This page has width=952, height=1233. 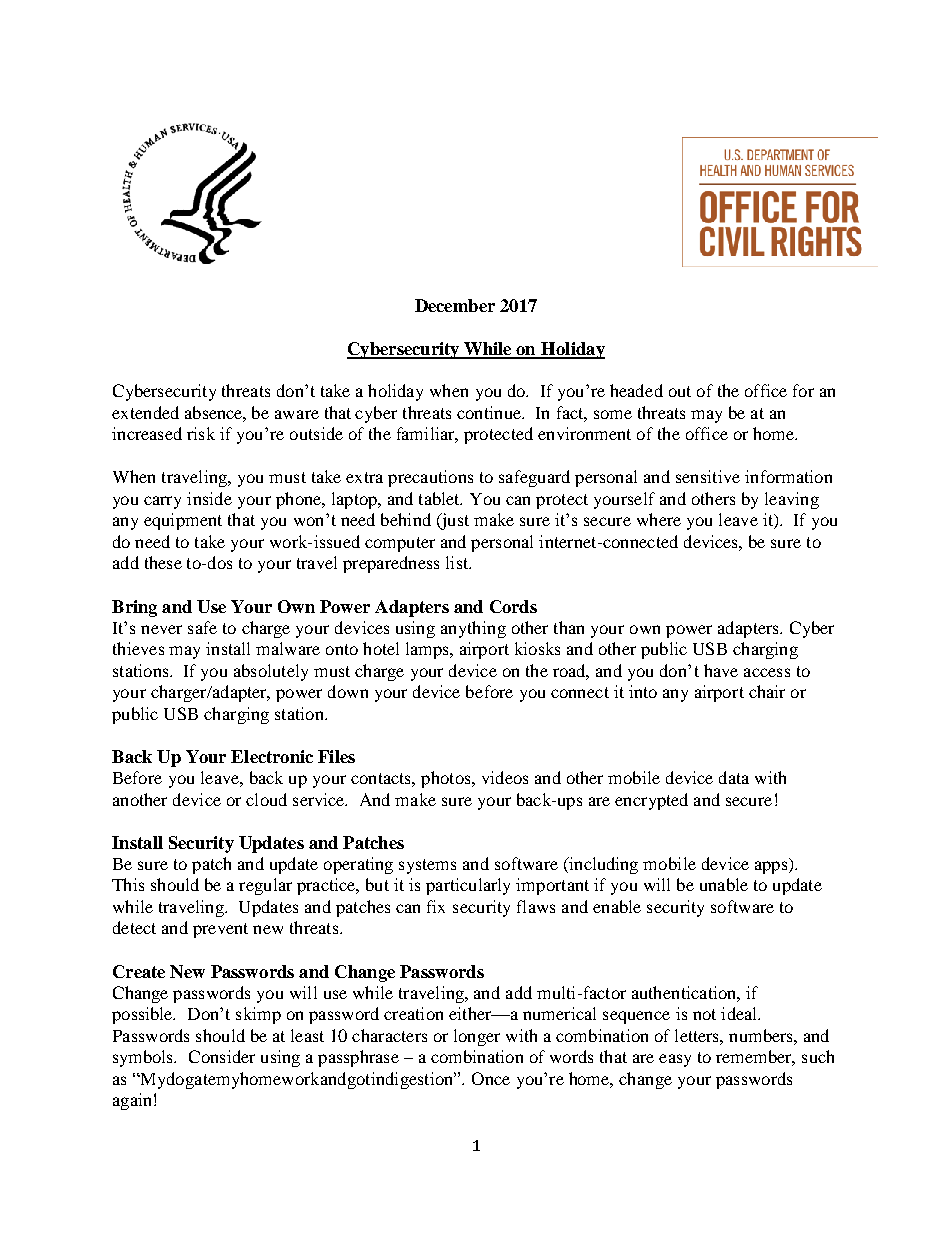 I want to click on extended, so click(x=145, y=412).
